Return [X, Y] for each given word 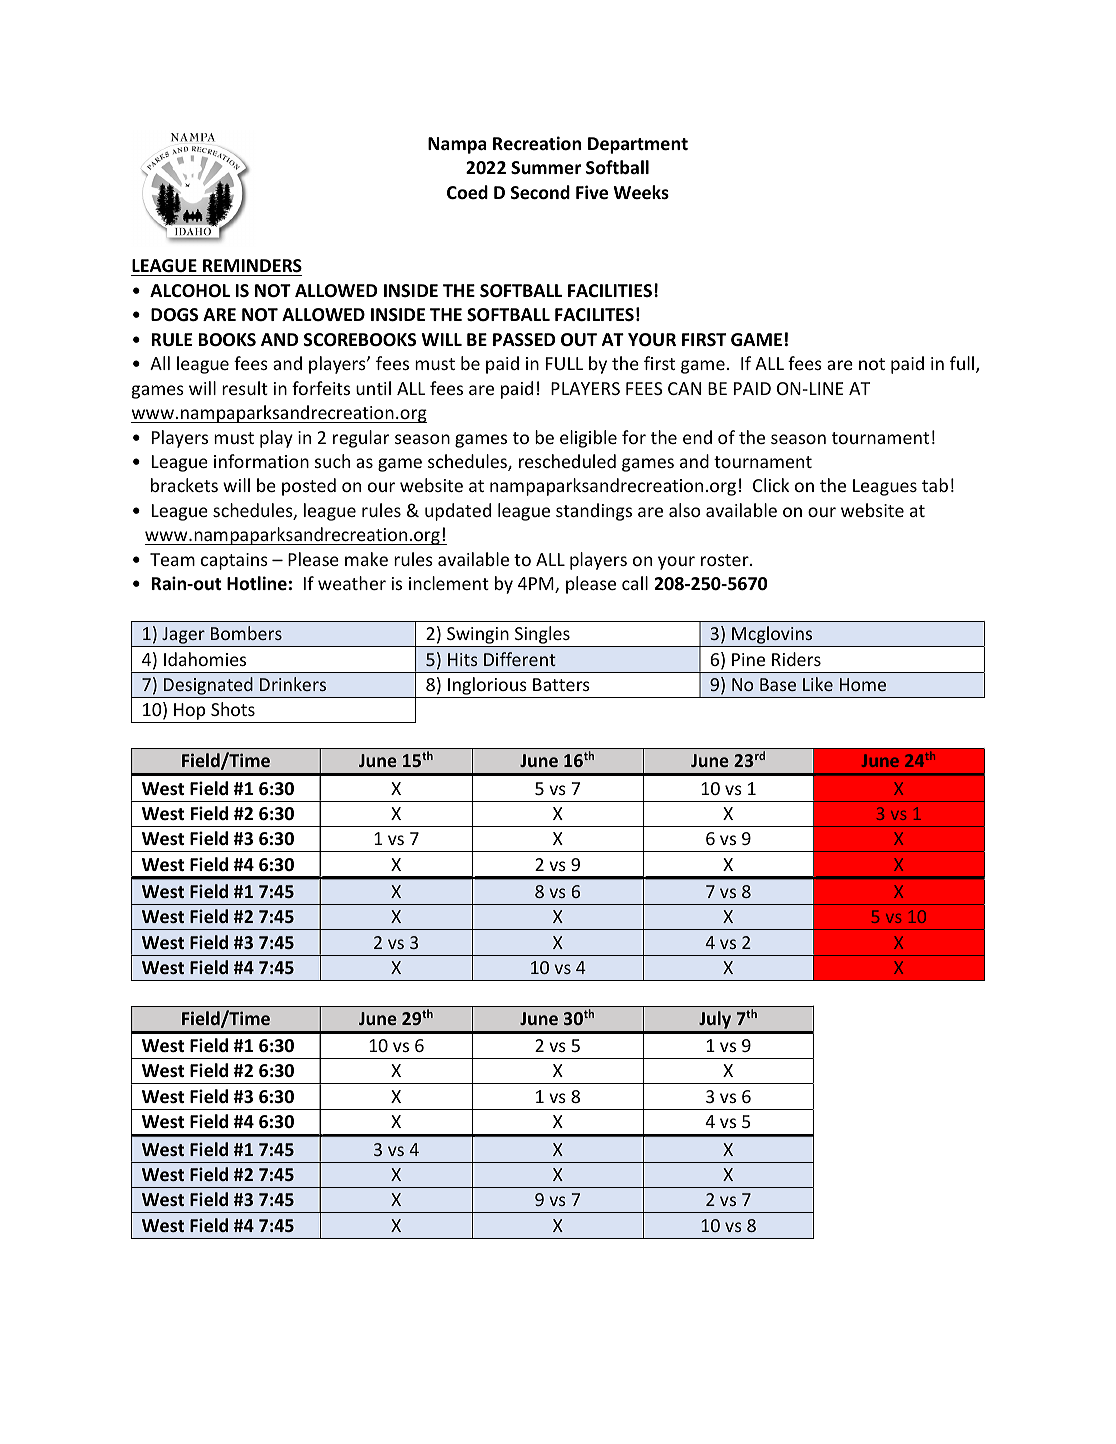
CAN [684, 388]
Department [638, 145]
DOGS [174, 315]
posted [309, 487]
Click [771, 485]
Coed [467, 192]
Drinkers [293, 684]
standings [594, 512]
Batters [561, 684]
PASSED [524, 340]
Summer [546, 168]
